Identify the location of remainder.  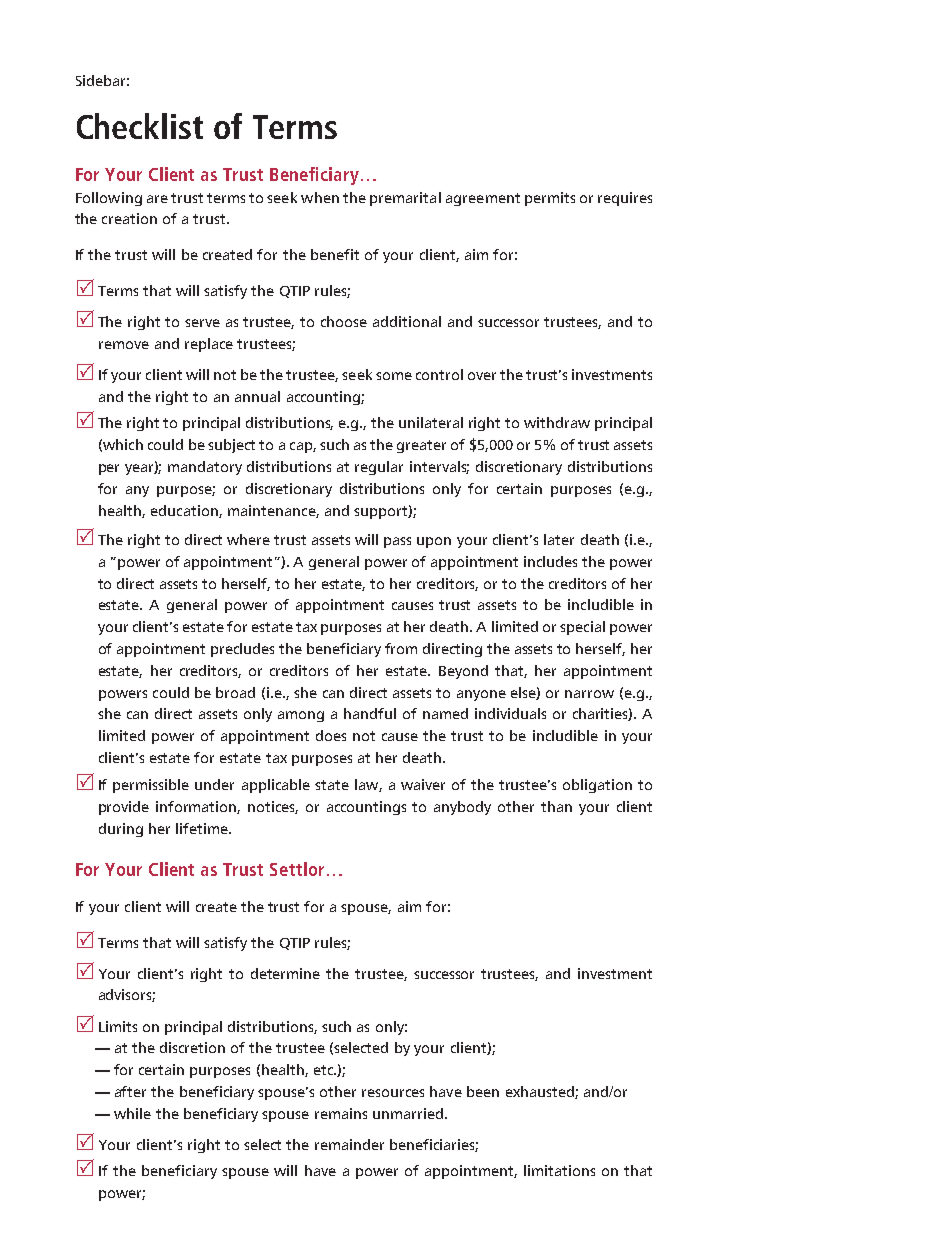
(349, 1144).
